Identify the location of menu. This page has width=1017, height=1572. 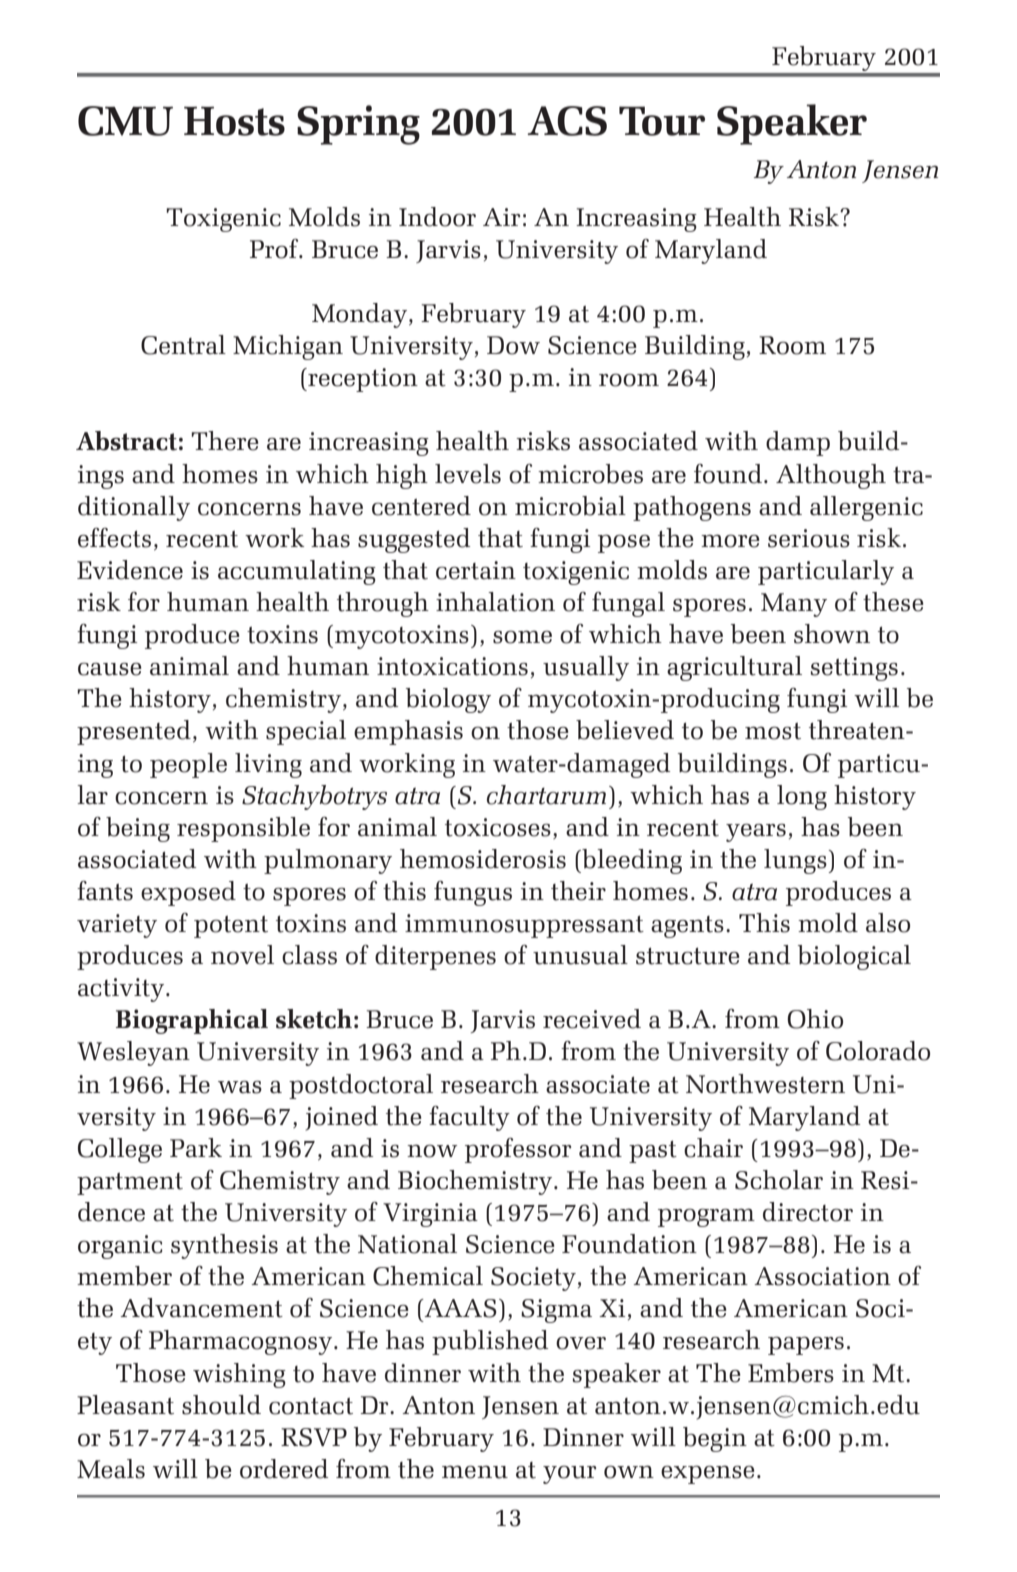
(475, 1472).
